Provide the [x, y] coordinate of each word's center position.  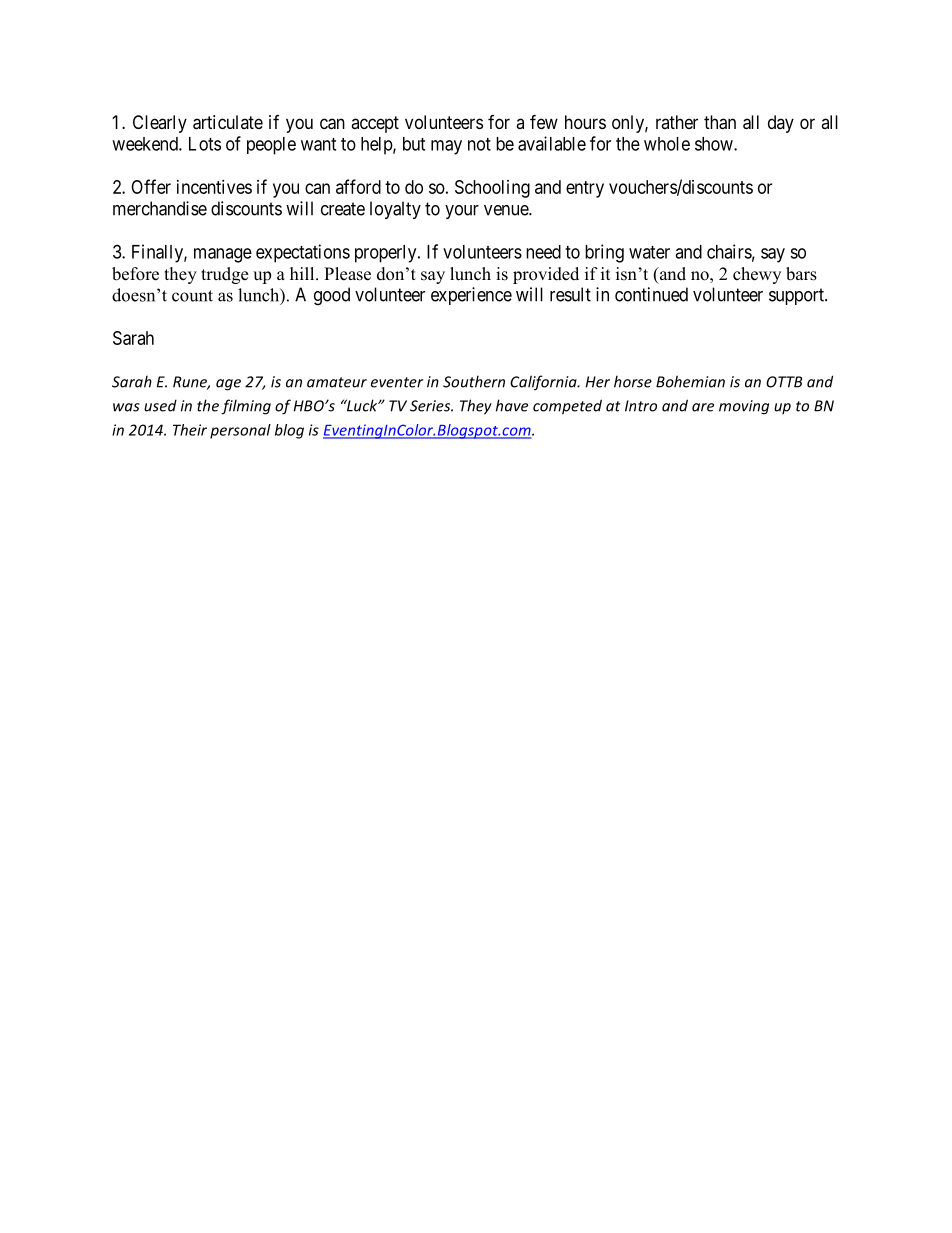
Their [190, 430]
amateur [337, 382]
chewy [757, 275]
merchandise [160, 208]
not [479, 144]
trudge [224, 275]
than [720, 122]
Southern [474, 381]
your [462, 212]
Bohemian [690, 381]
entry [585, 189]
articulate [228, 122]
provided [546, 275]
